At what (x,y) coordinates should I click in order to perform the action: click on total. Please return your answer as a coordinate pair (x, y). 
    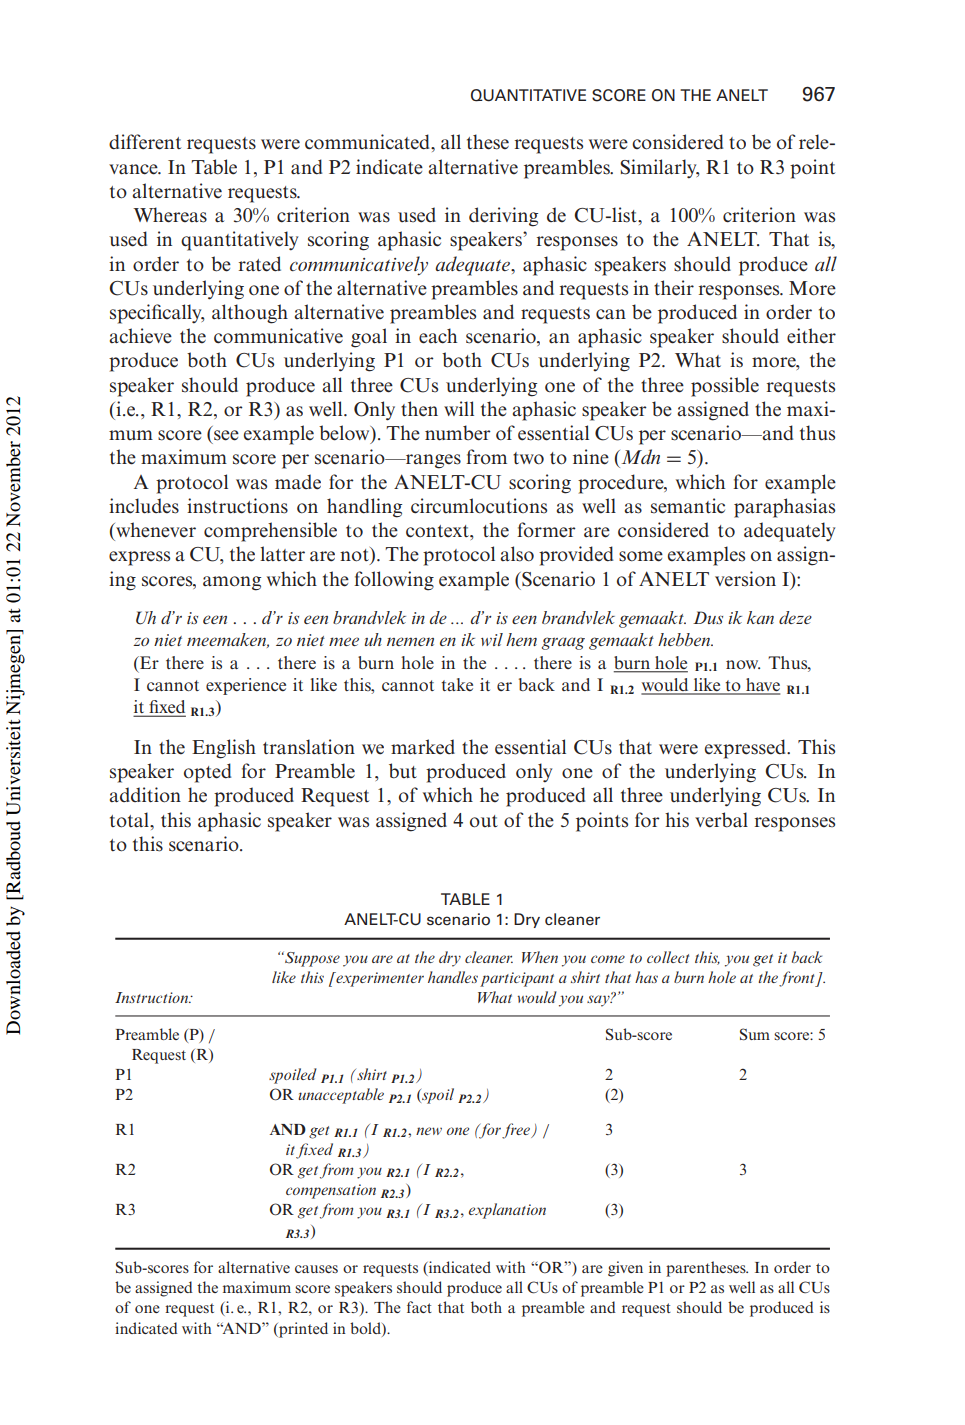
    Looking at the image, I should click on (130, 820).
